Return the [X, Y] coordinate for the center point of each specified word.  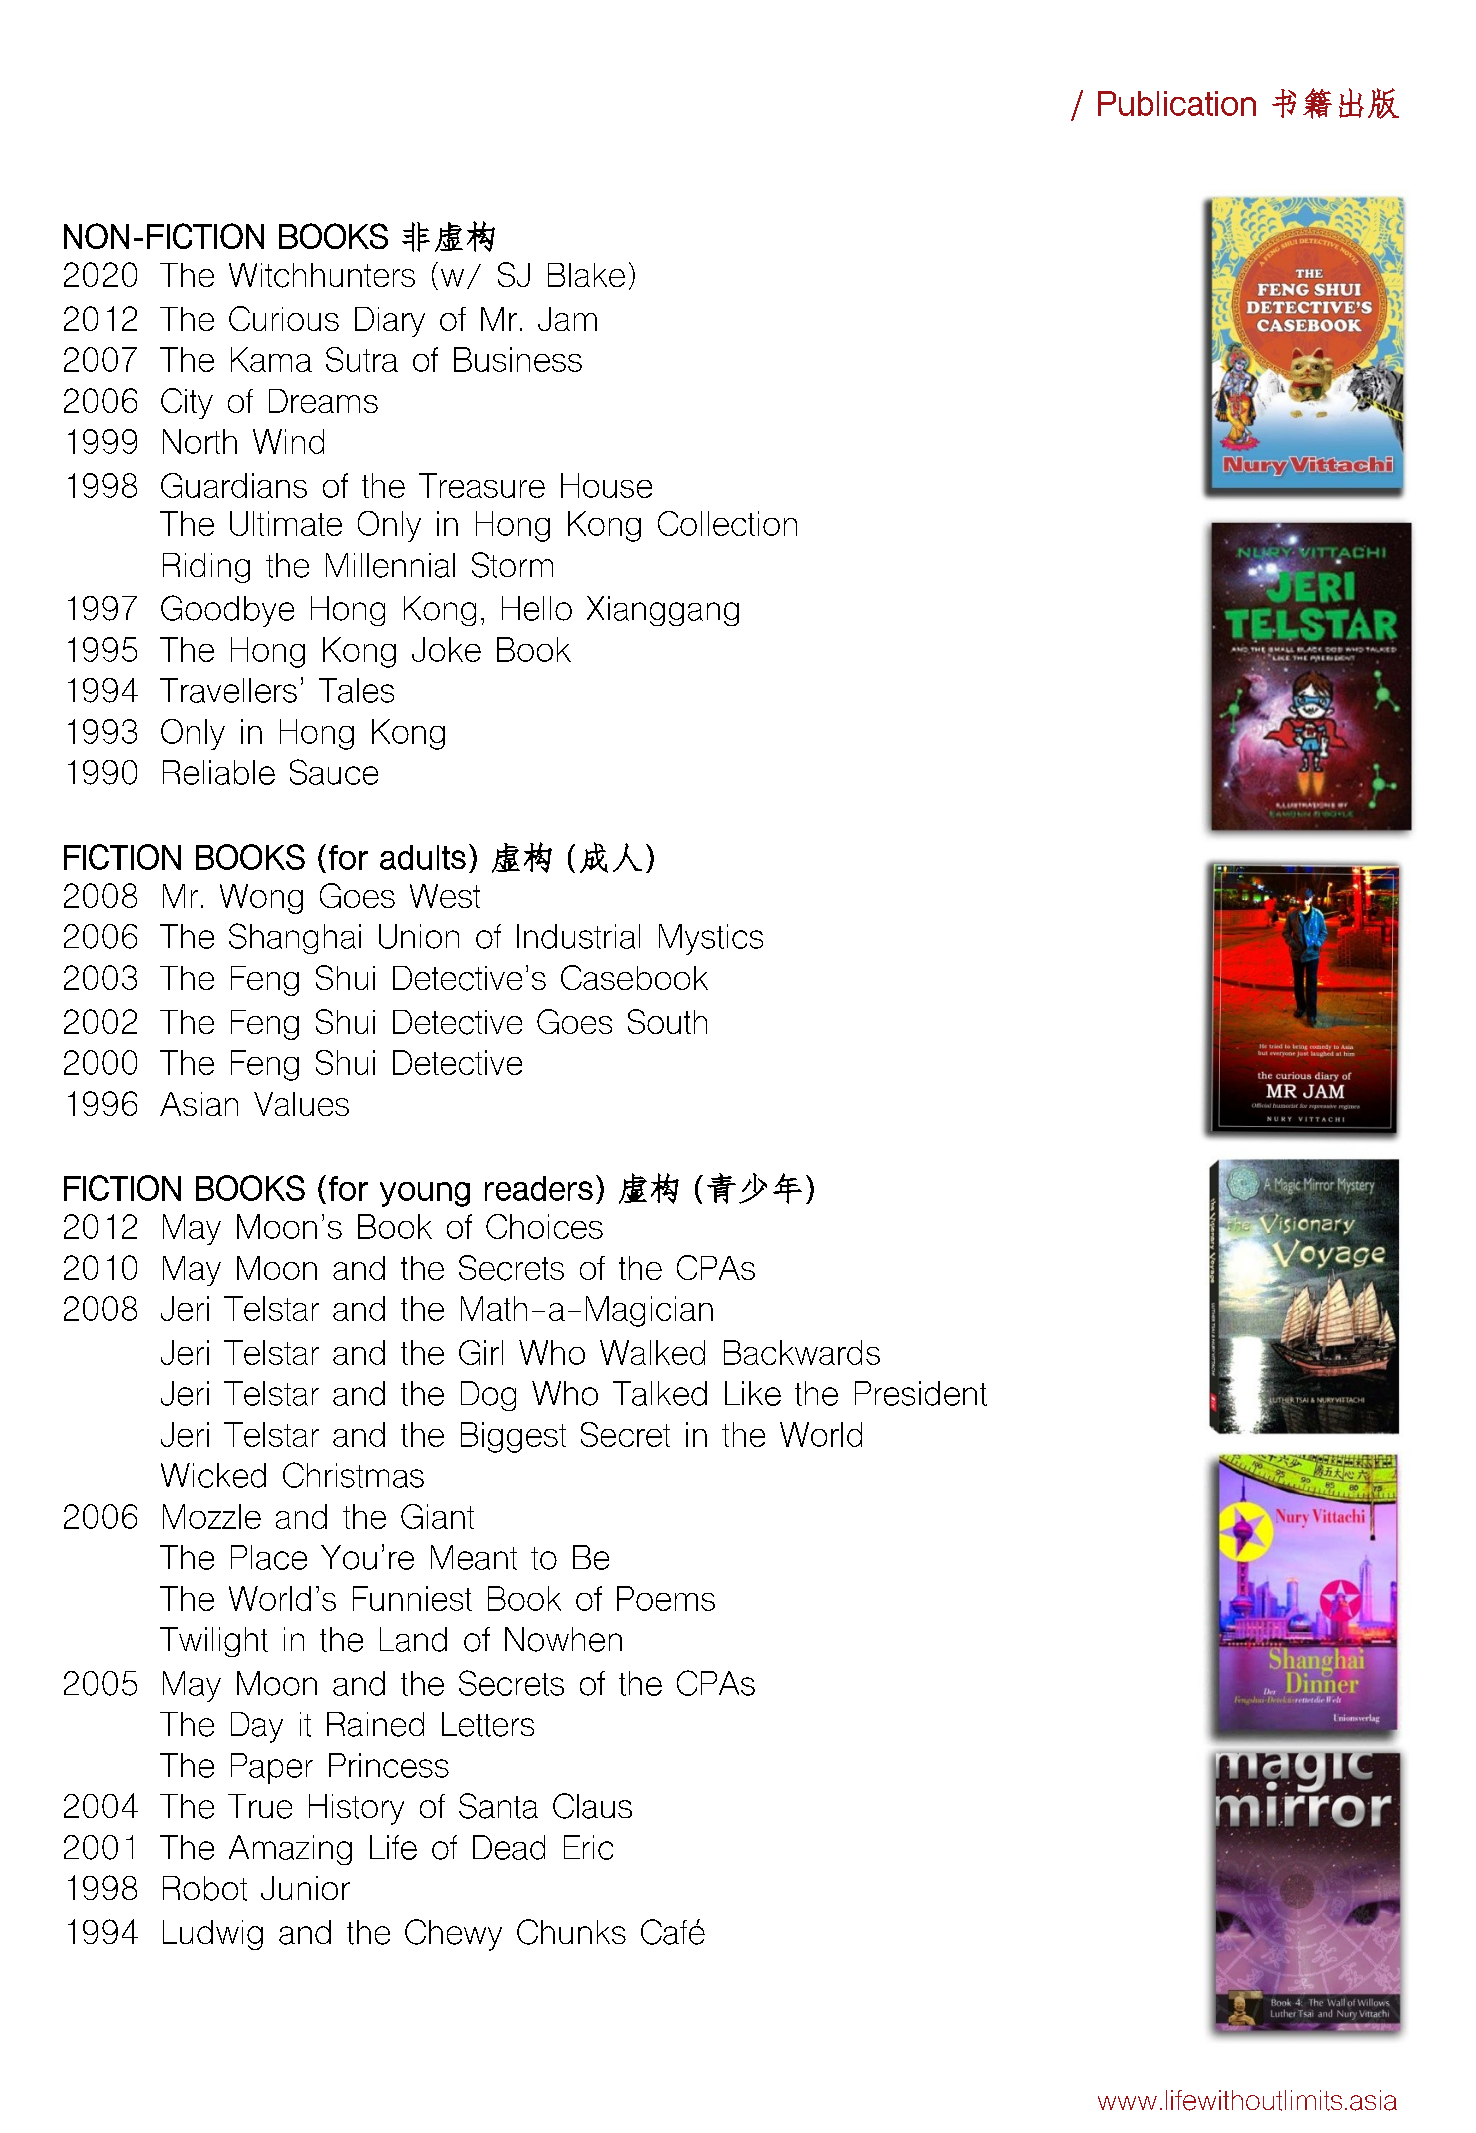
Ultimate [286, 523]
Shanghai [295, 938]
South [667, 1021]
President [921, 1393]
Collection [727, 523]
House [606, 485]
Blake [586, 275]
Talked [660, 1393]
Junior [305, 1888]
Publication [1177, 103]
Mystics [711, 939]
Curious [284, 318]
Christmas [353, 1475]
